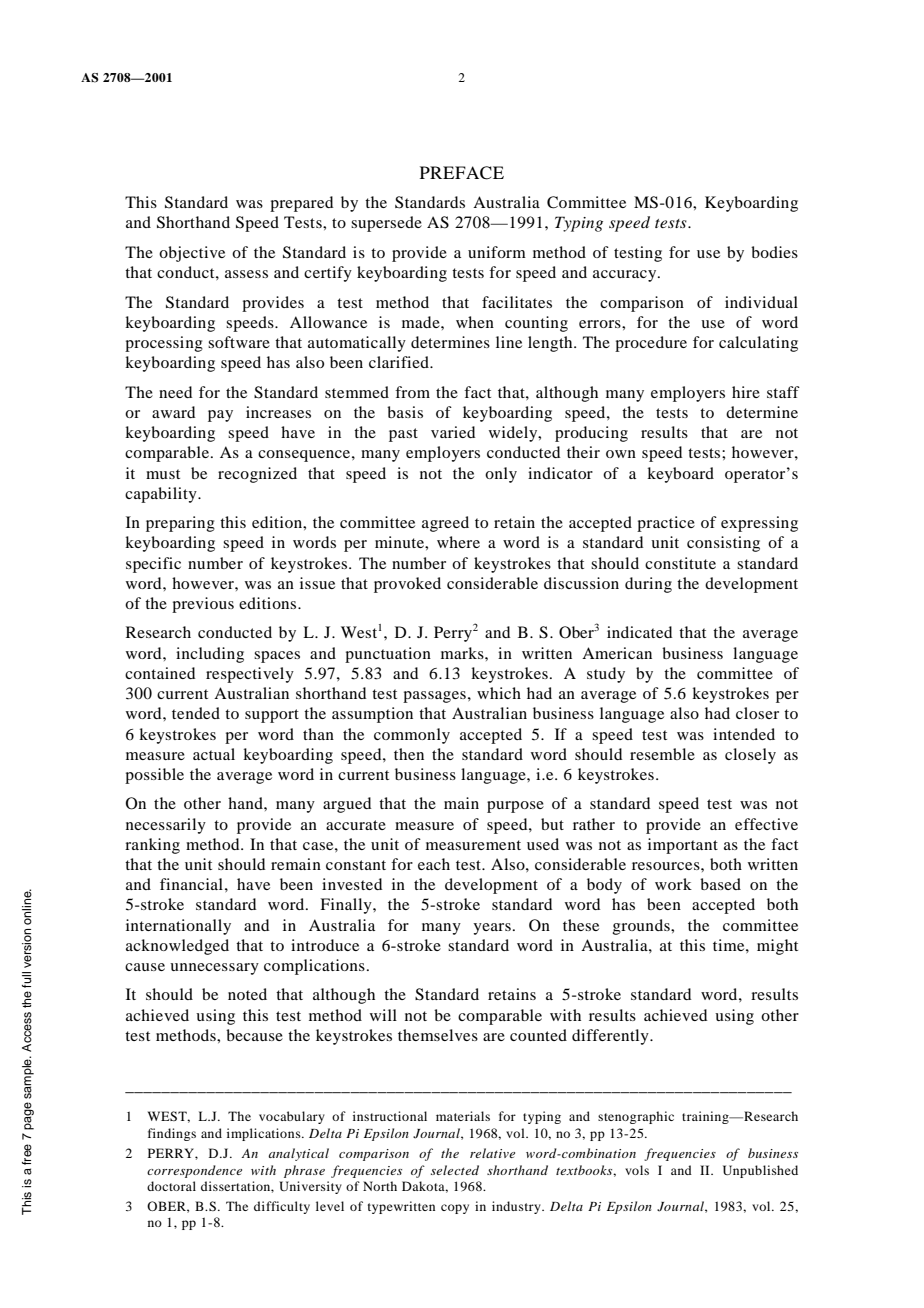 The width and height of the screenshot is (924, 1308). Describe the element at coordinates (194, 1171) in the screenshot. I see `correspondence` at that location.
